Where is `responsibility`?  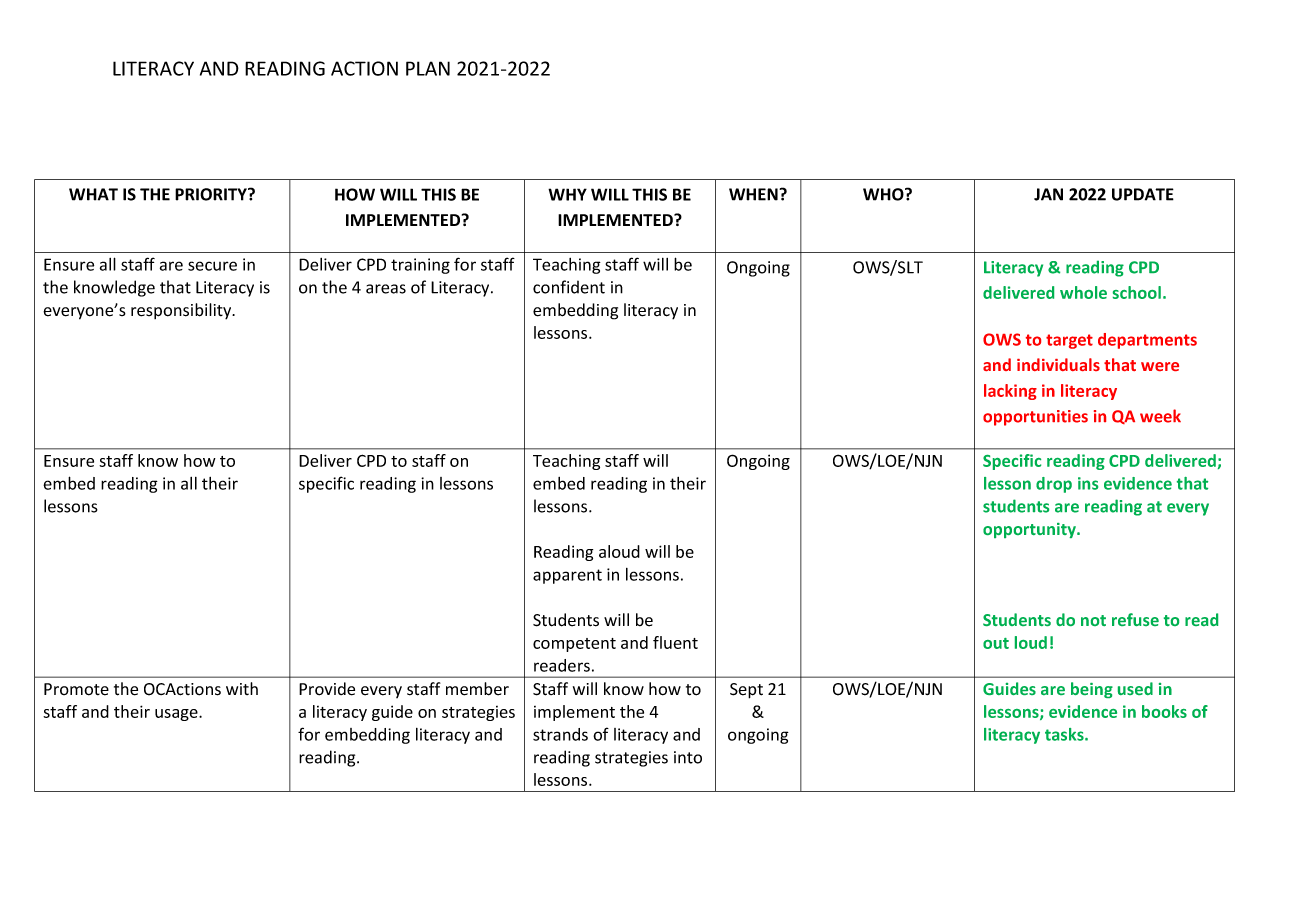 responsibility is located at coordinates (182, 311).
